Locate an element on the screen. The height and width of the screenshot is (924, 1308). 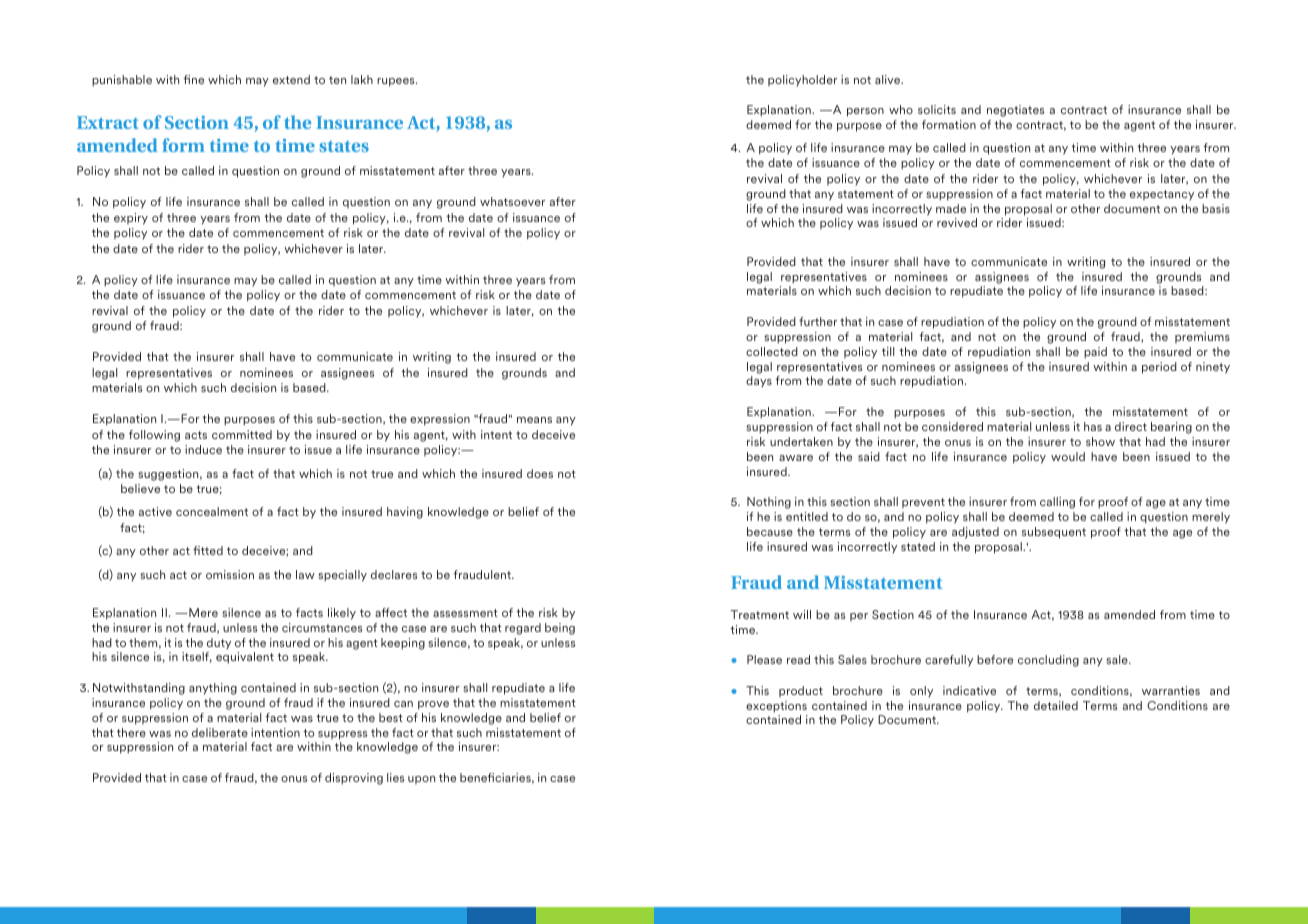
detailed is located at coordinates (1056, 705).
